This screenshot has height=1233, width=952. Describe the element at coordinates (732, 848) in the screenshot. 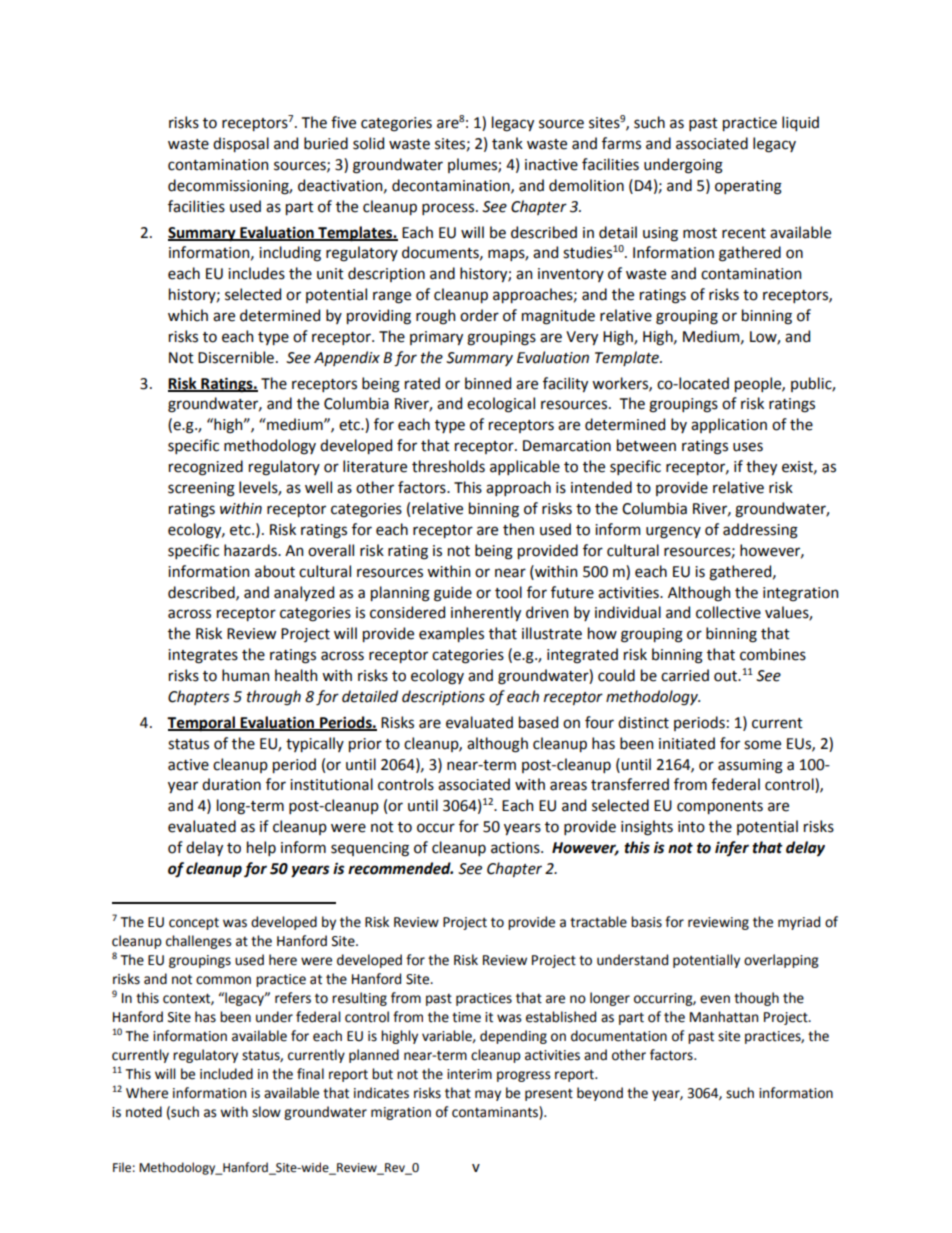

I see `infer` at that location.
